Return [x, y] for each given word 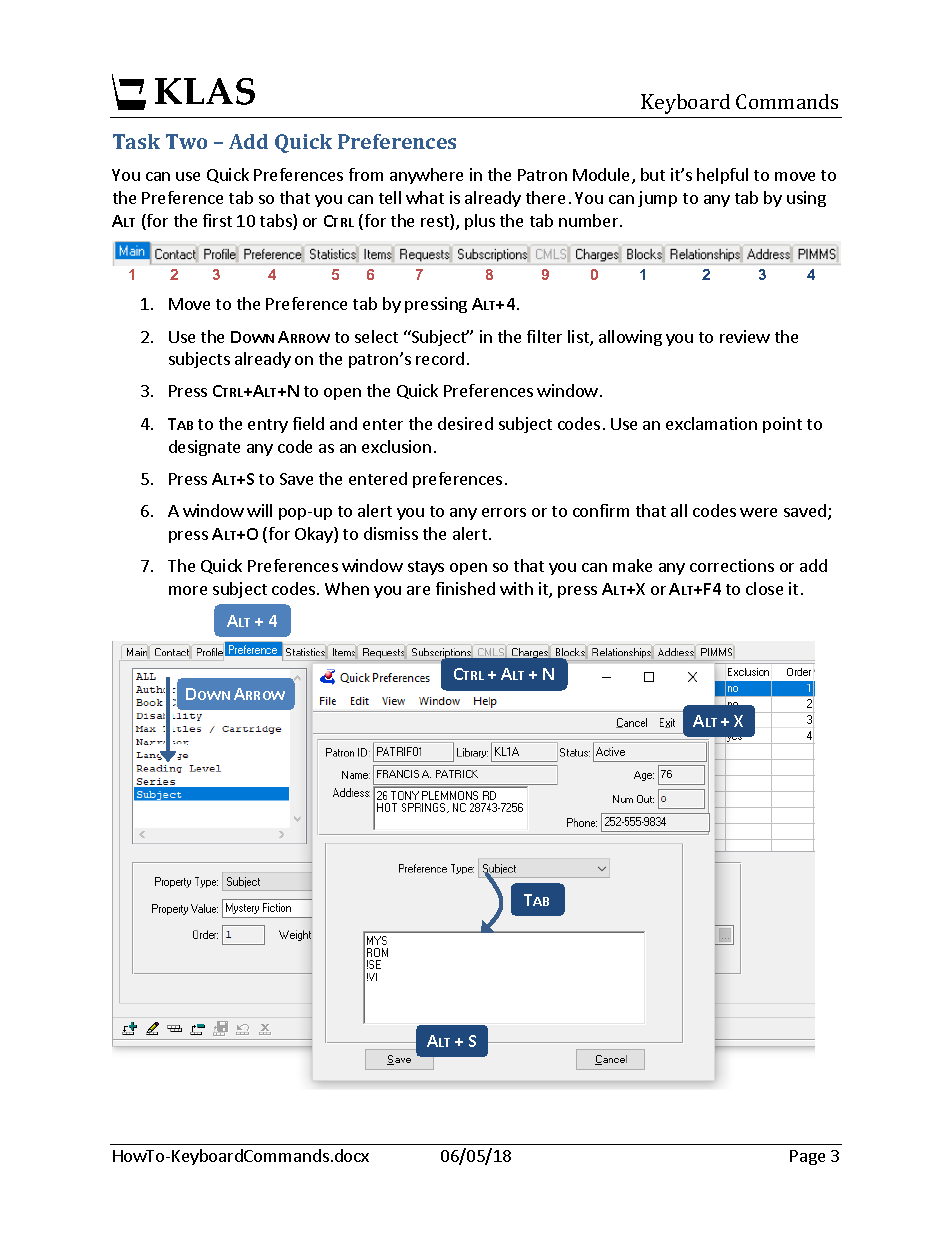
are [418, 590]
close [764, 588]
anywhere [426, 176]
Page [807, 1157]
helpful [722, 176]
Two [186, 141]
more [188, 590]
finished [465, 588]
